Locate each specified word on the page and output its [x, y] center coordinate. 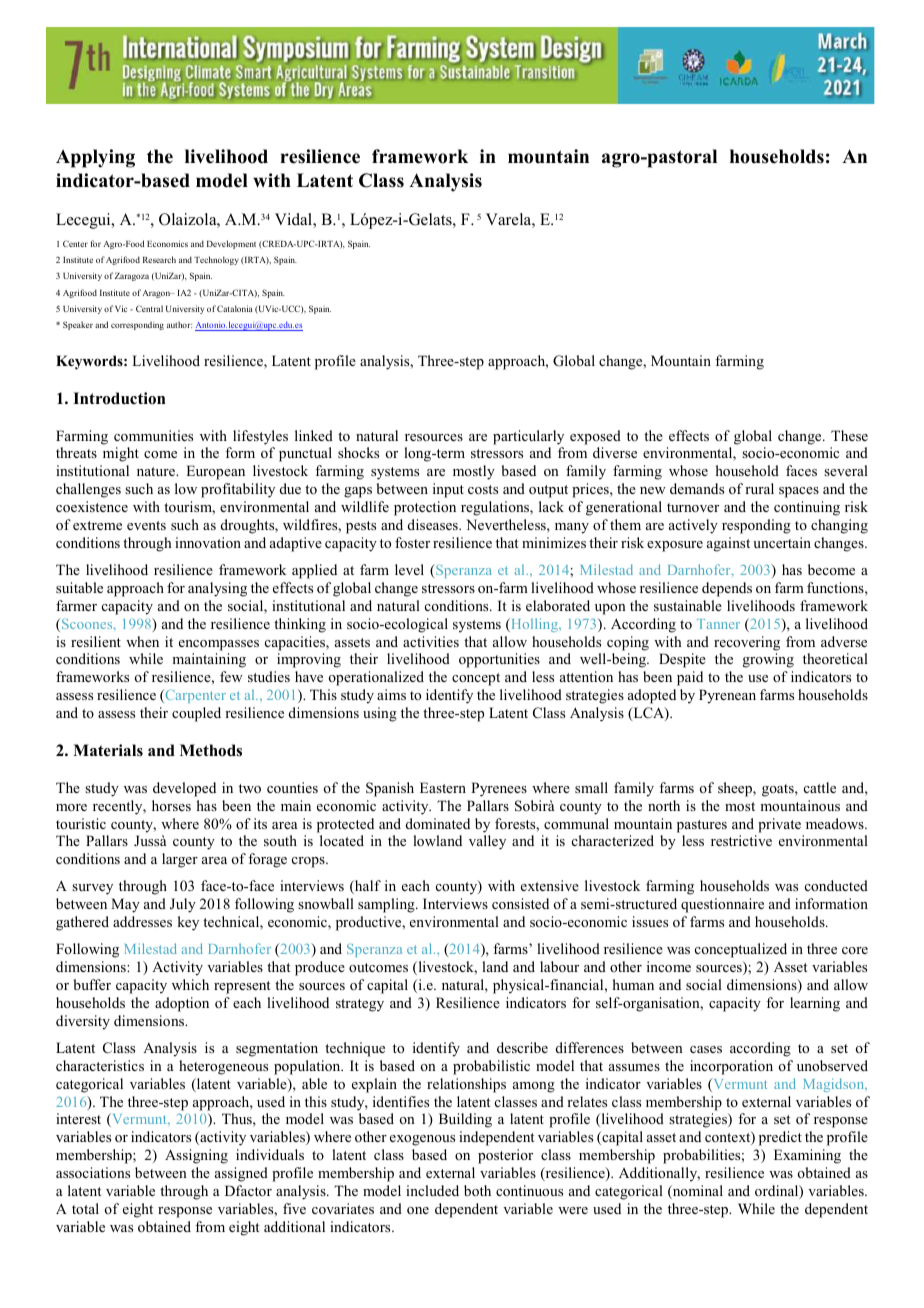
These [849, 435]
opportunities [499, 660]
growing [768, 660]
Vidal [294, 220]
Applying [95, 158]
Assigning [196, 1156]
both [477, 1190]
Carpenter [194, 696]
